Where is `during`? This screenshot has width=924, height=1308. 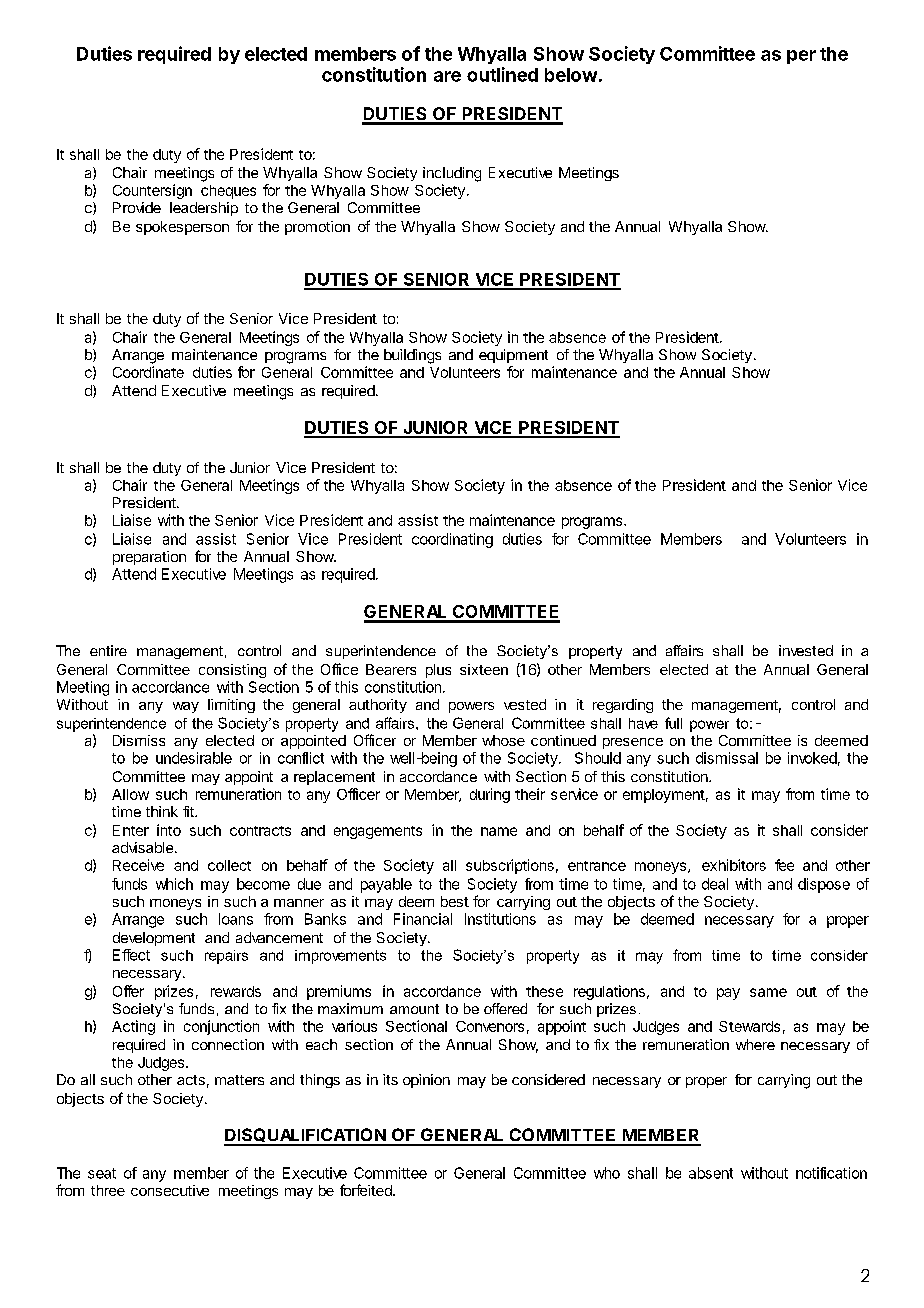 during is located at coordinates (490, 795).
